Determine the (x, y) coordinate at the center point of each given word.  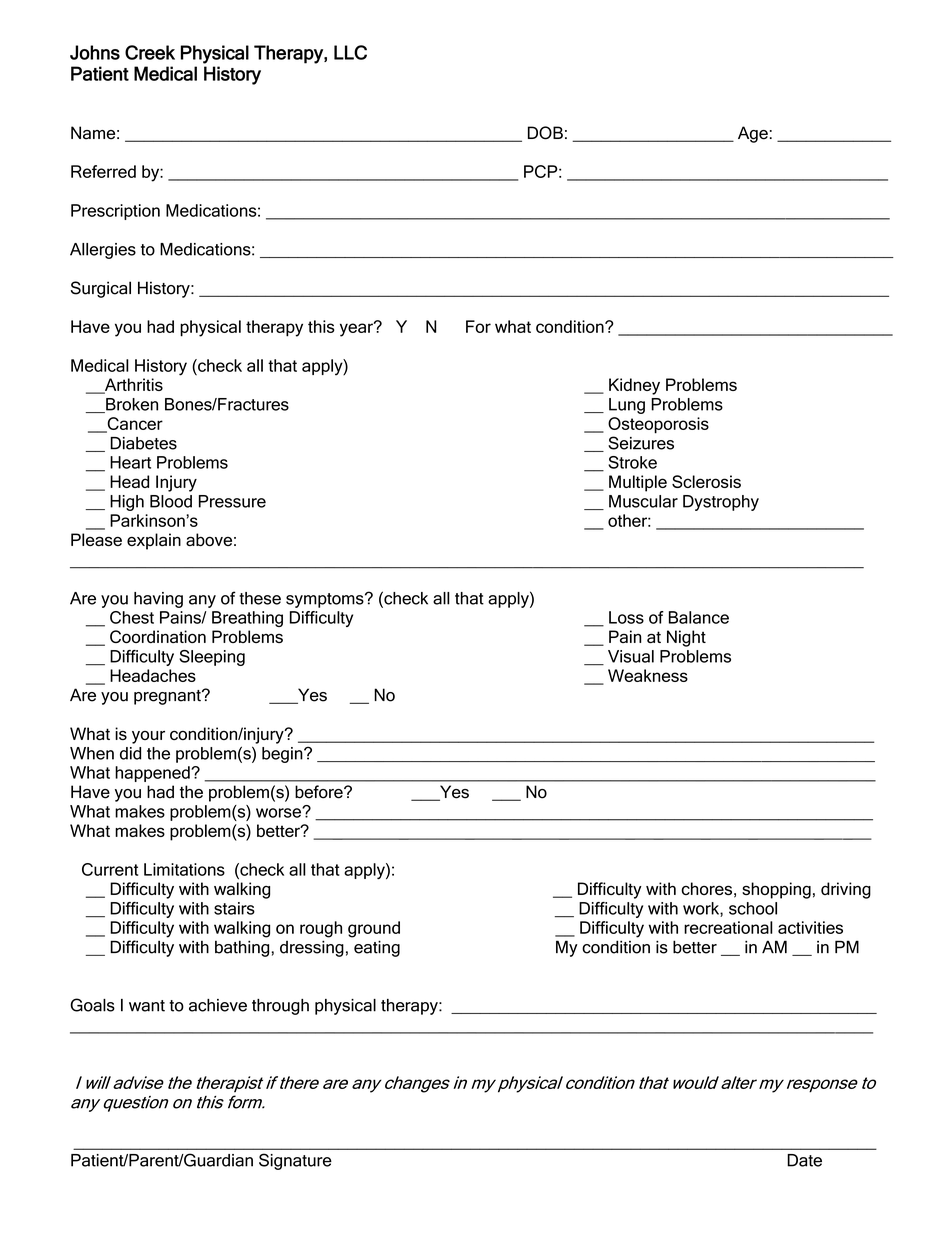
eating (377, 948)
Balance (699, 617)
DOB (545, 133)
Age (753, 134)
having (158, 600)
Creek (150, 52)
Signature (295, 1161)
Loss (626, 617)
